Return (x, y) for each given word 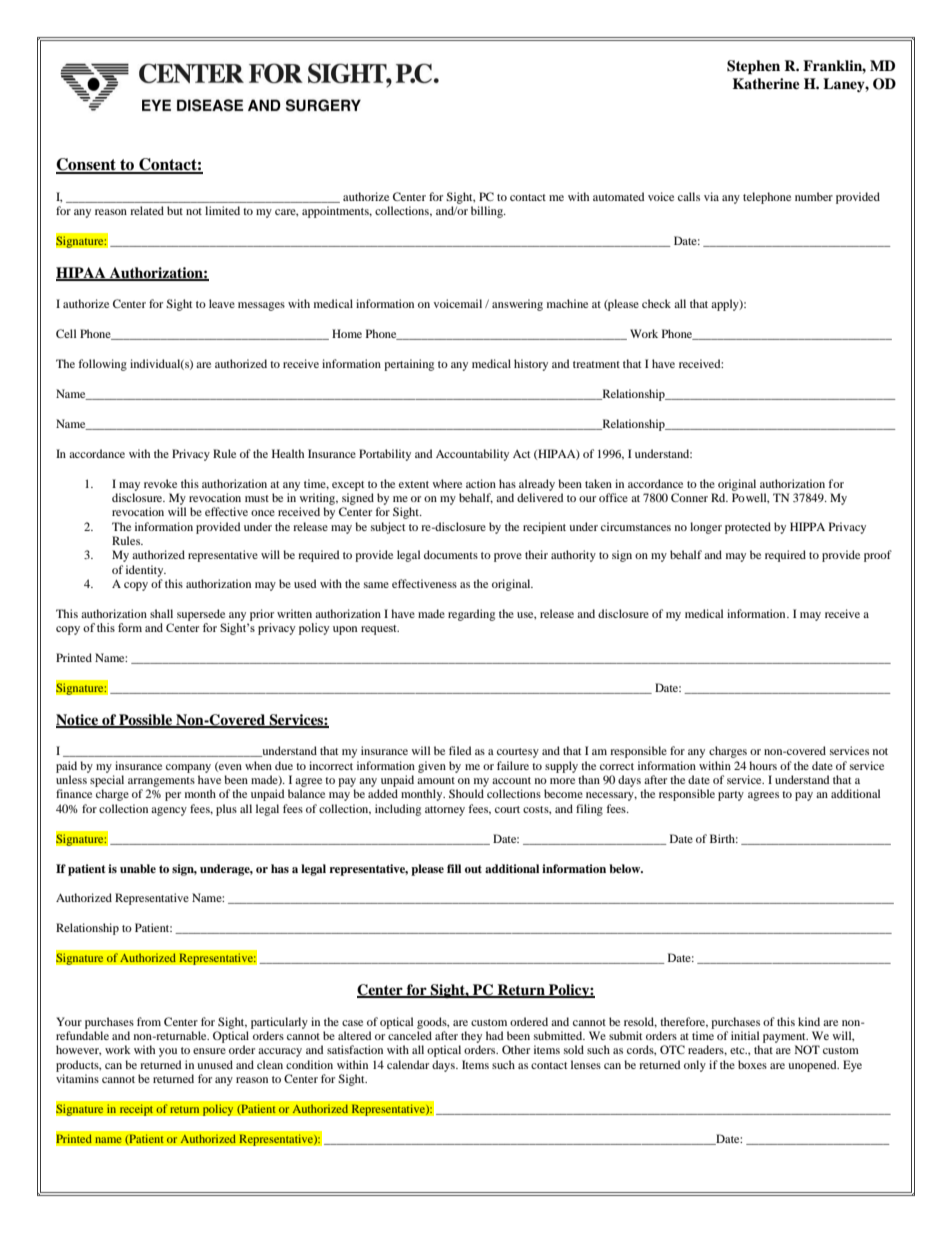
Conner (689, 497)
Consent (87, 165)
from (149, 1021)
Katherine (766, 83)
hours (763, 765)
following (103, 365)
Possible (146, 720)
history (531, 365)
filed (460, 750)
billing (488, 212)
